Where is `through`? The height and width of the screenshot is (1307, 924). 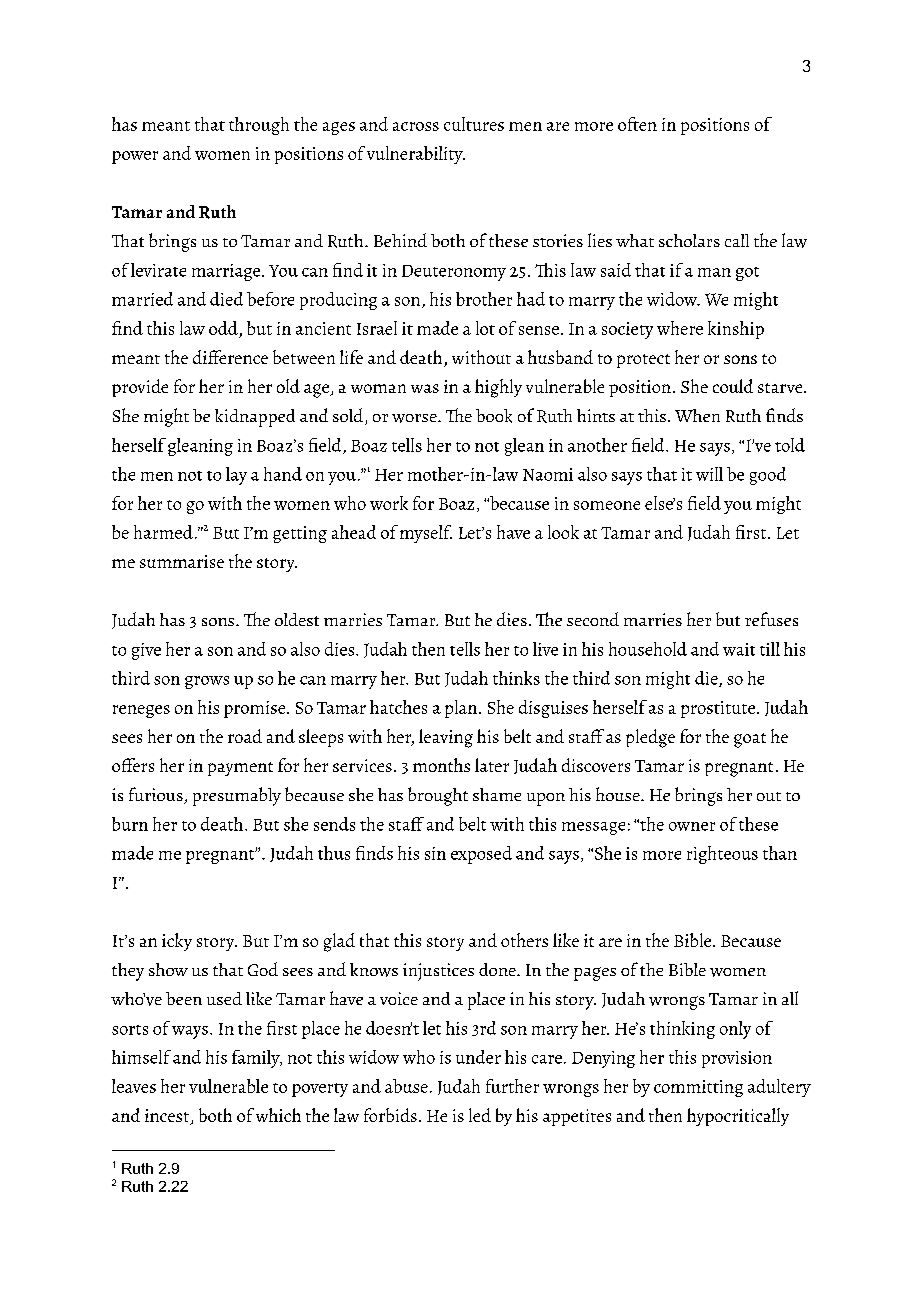 through is located at coordinates (259, 126).
